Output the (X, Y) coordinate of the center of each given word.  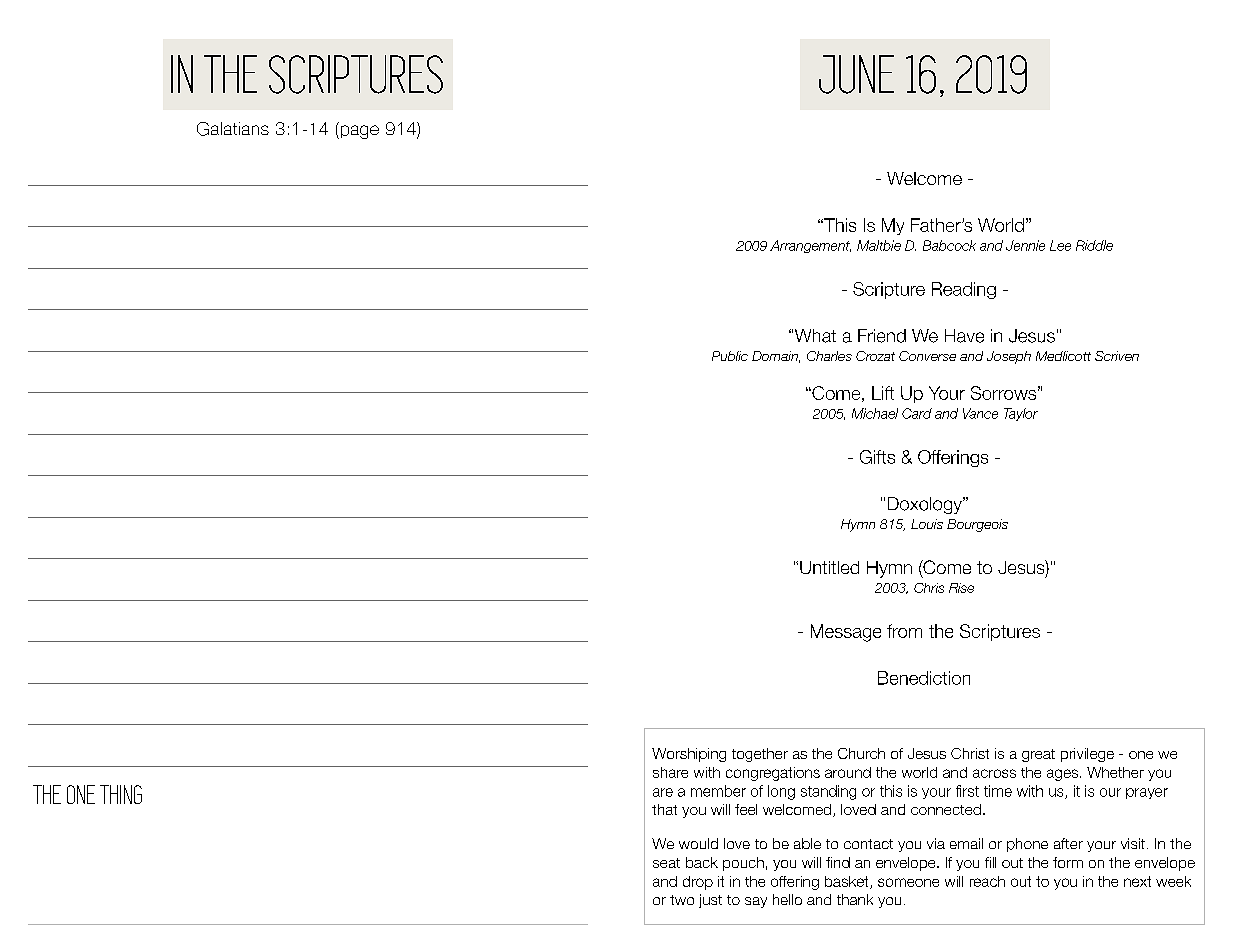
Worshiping (689, 755)
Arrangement (810, 246)
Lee (1060, 245)
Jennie (1025, 245)
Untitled (829, 567)
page (358, 132)
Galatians (233, 129)
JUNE (856, 74)
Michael (875, 413)
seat (666, 863)
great (1038, 755)
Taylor (1021, 414)
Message (846, 633)
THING (121, 794)
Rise (961, 588)
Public (730, 356)
